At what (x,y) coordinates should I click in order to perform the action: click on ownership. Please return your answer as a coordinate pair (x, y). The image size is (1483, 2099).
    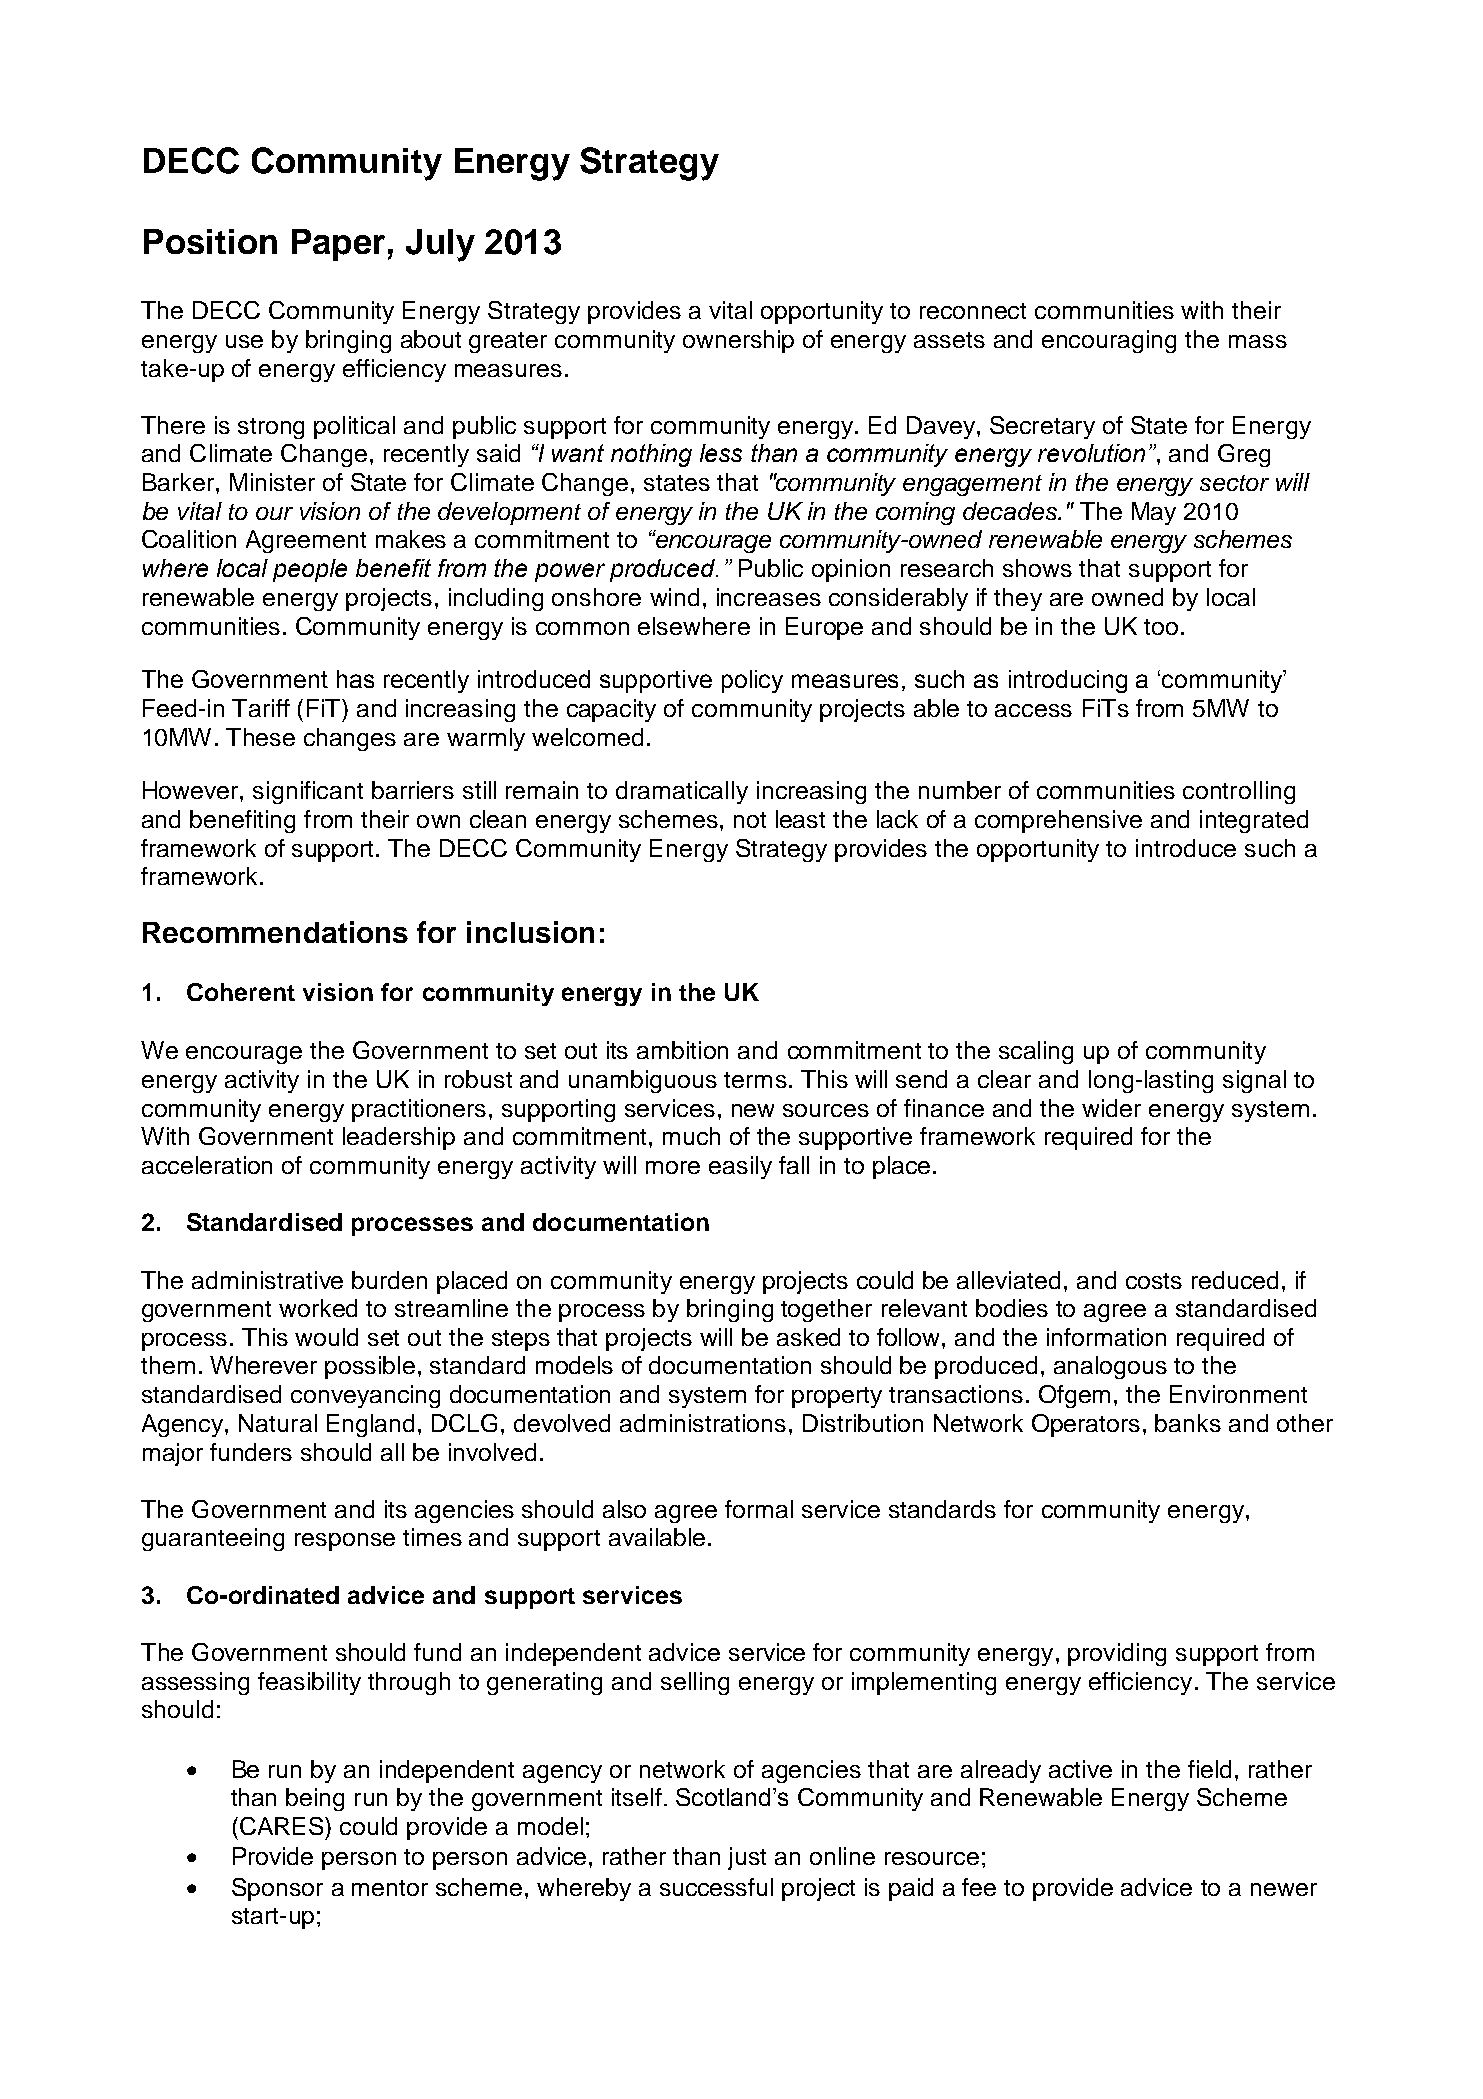
    Looking at the image, I should click on (738, 341).
